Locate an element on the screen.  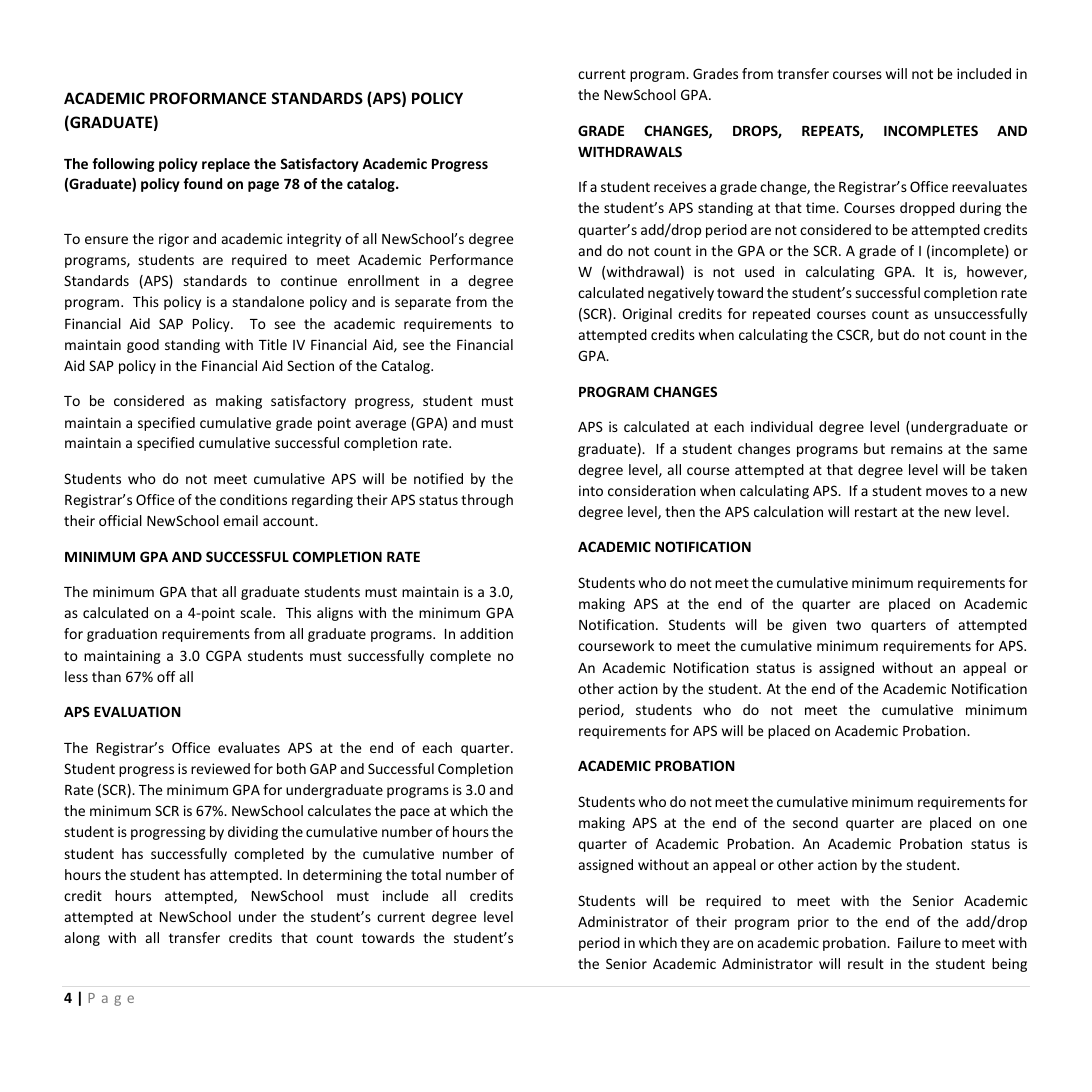
restart is located at coordinates (876, 512).
